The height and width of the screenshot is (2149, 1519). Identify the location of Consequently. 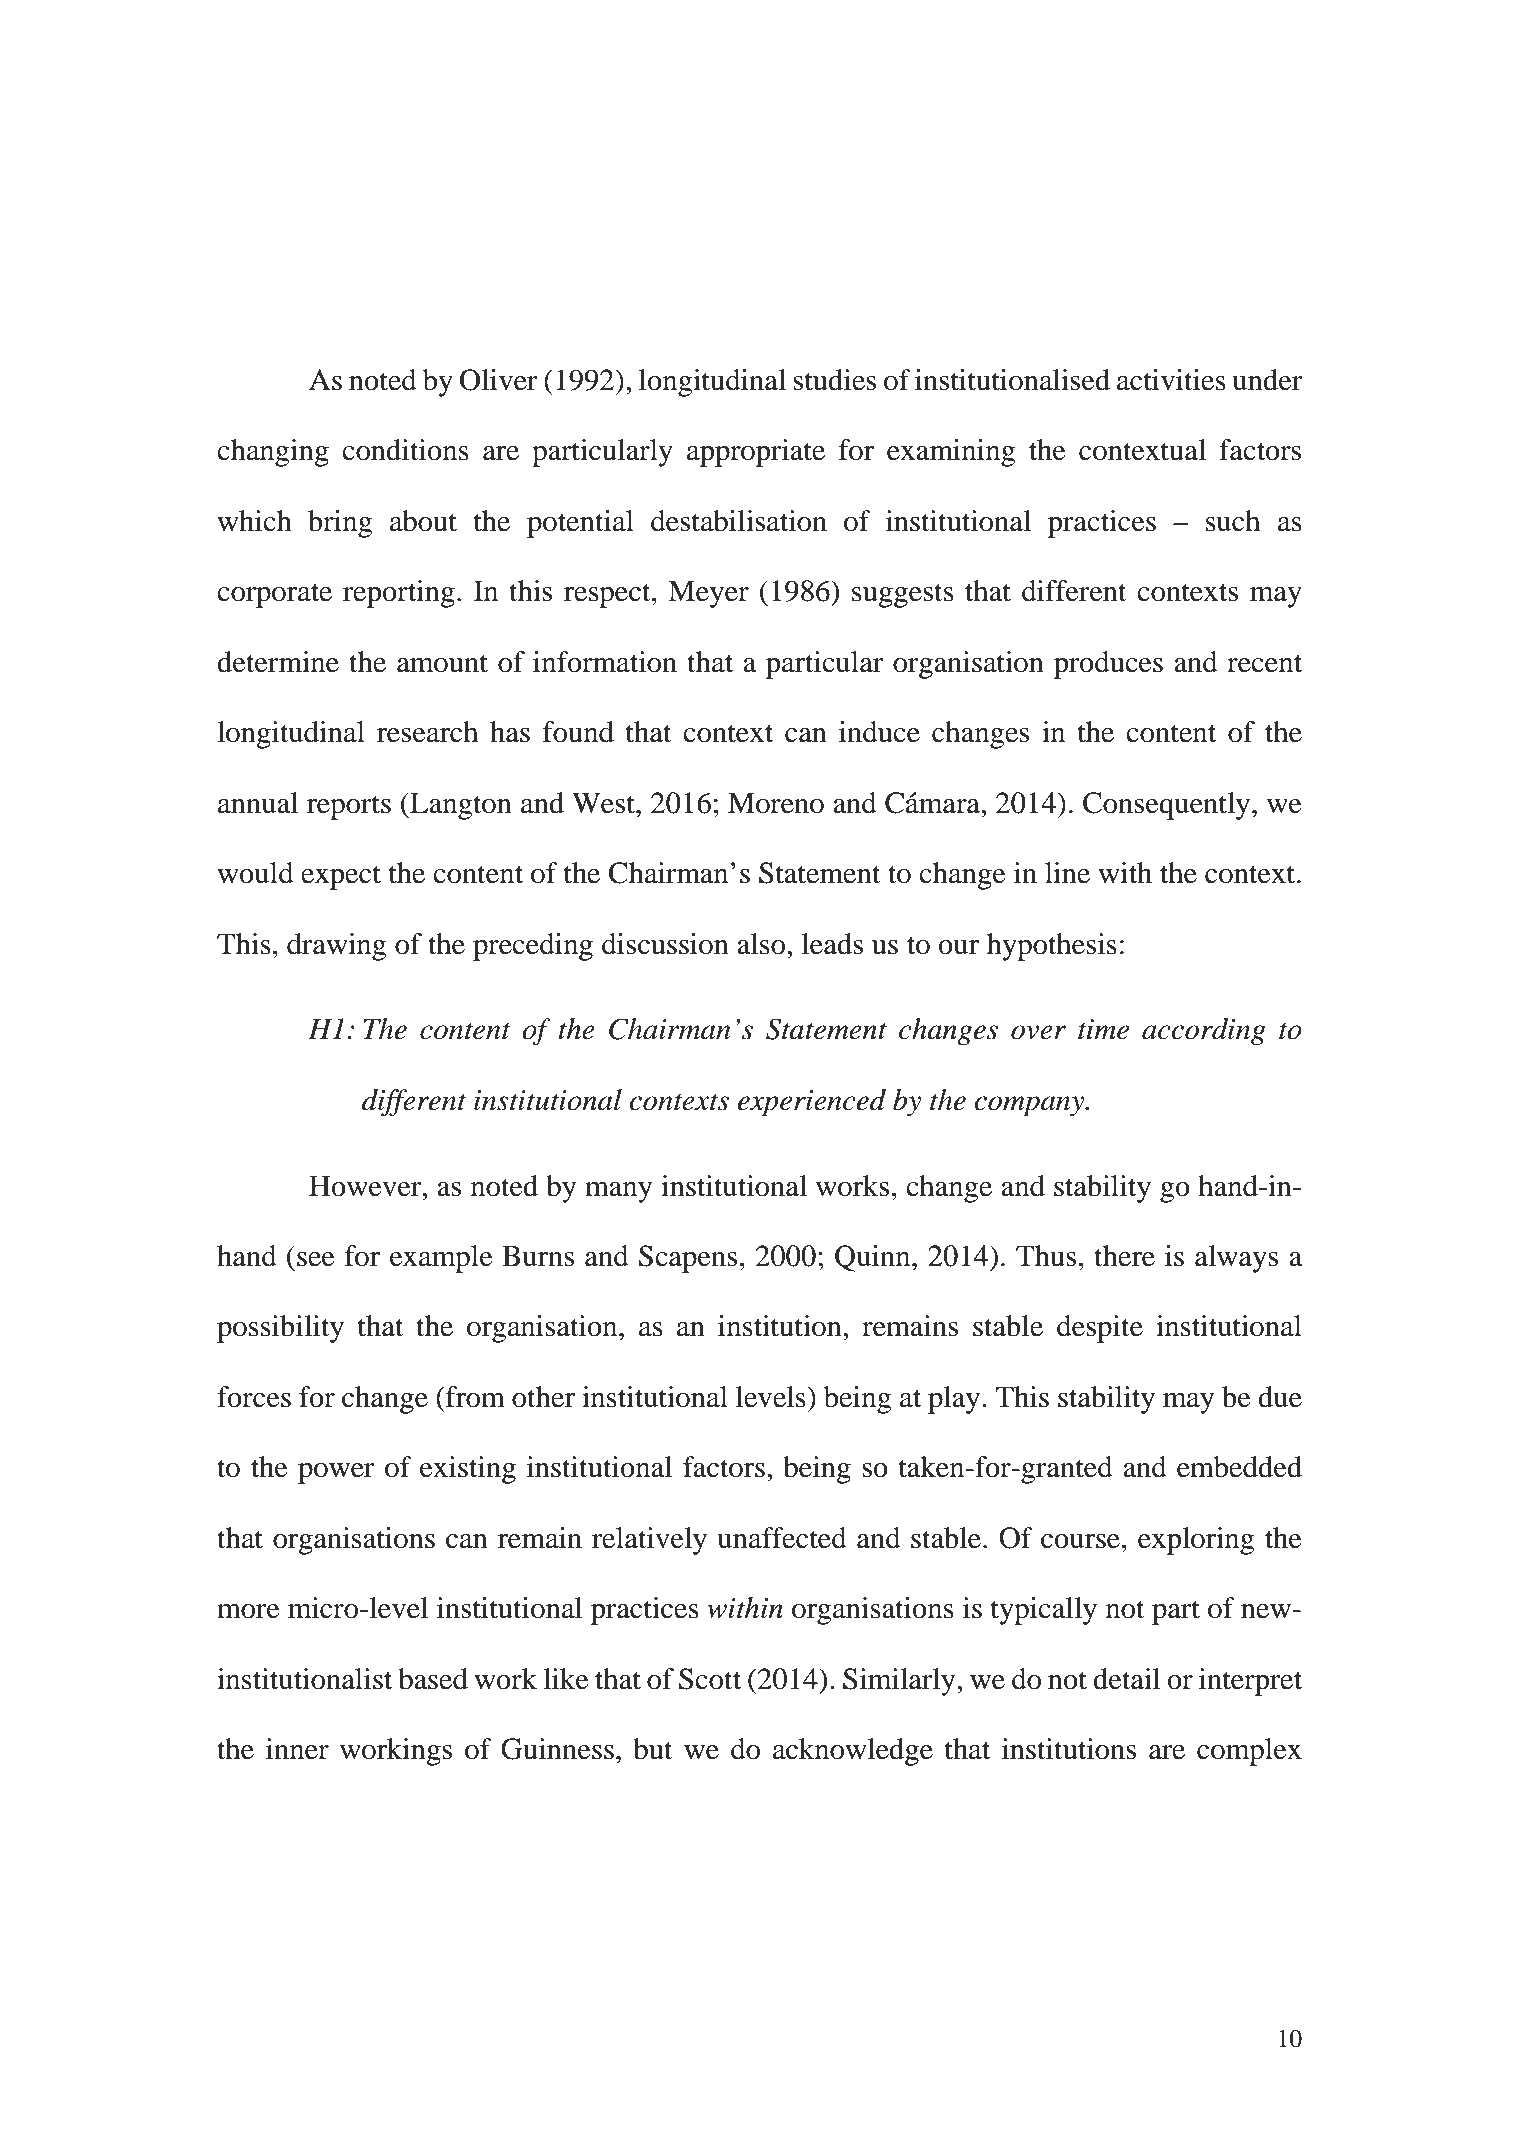
(1168, 806).
